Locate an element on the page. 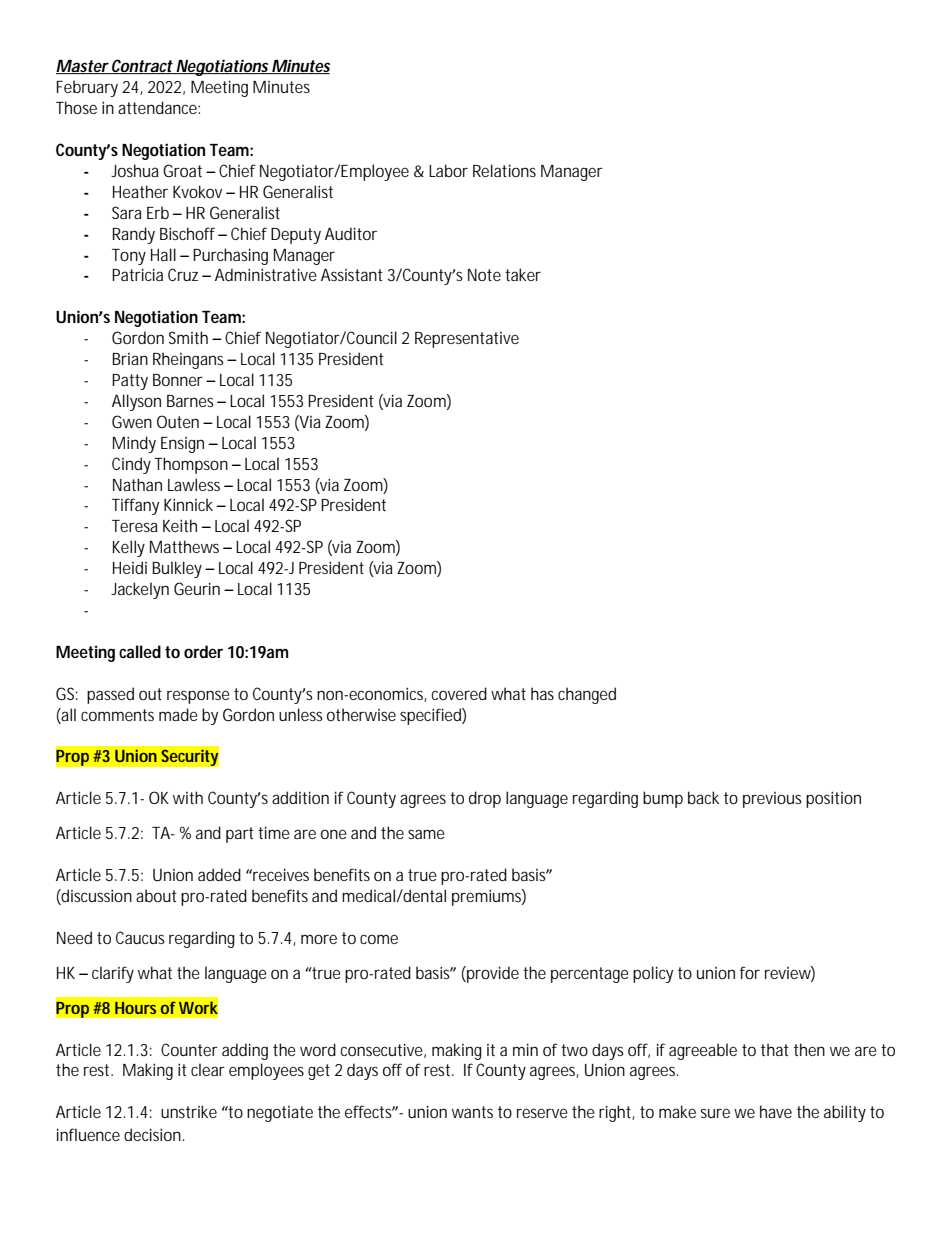  Relations is located at coordinates (504, 170).
